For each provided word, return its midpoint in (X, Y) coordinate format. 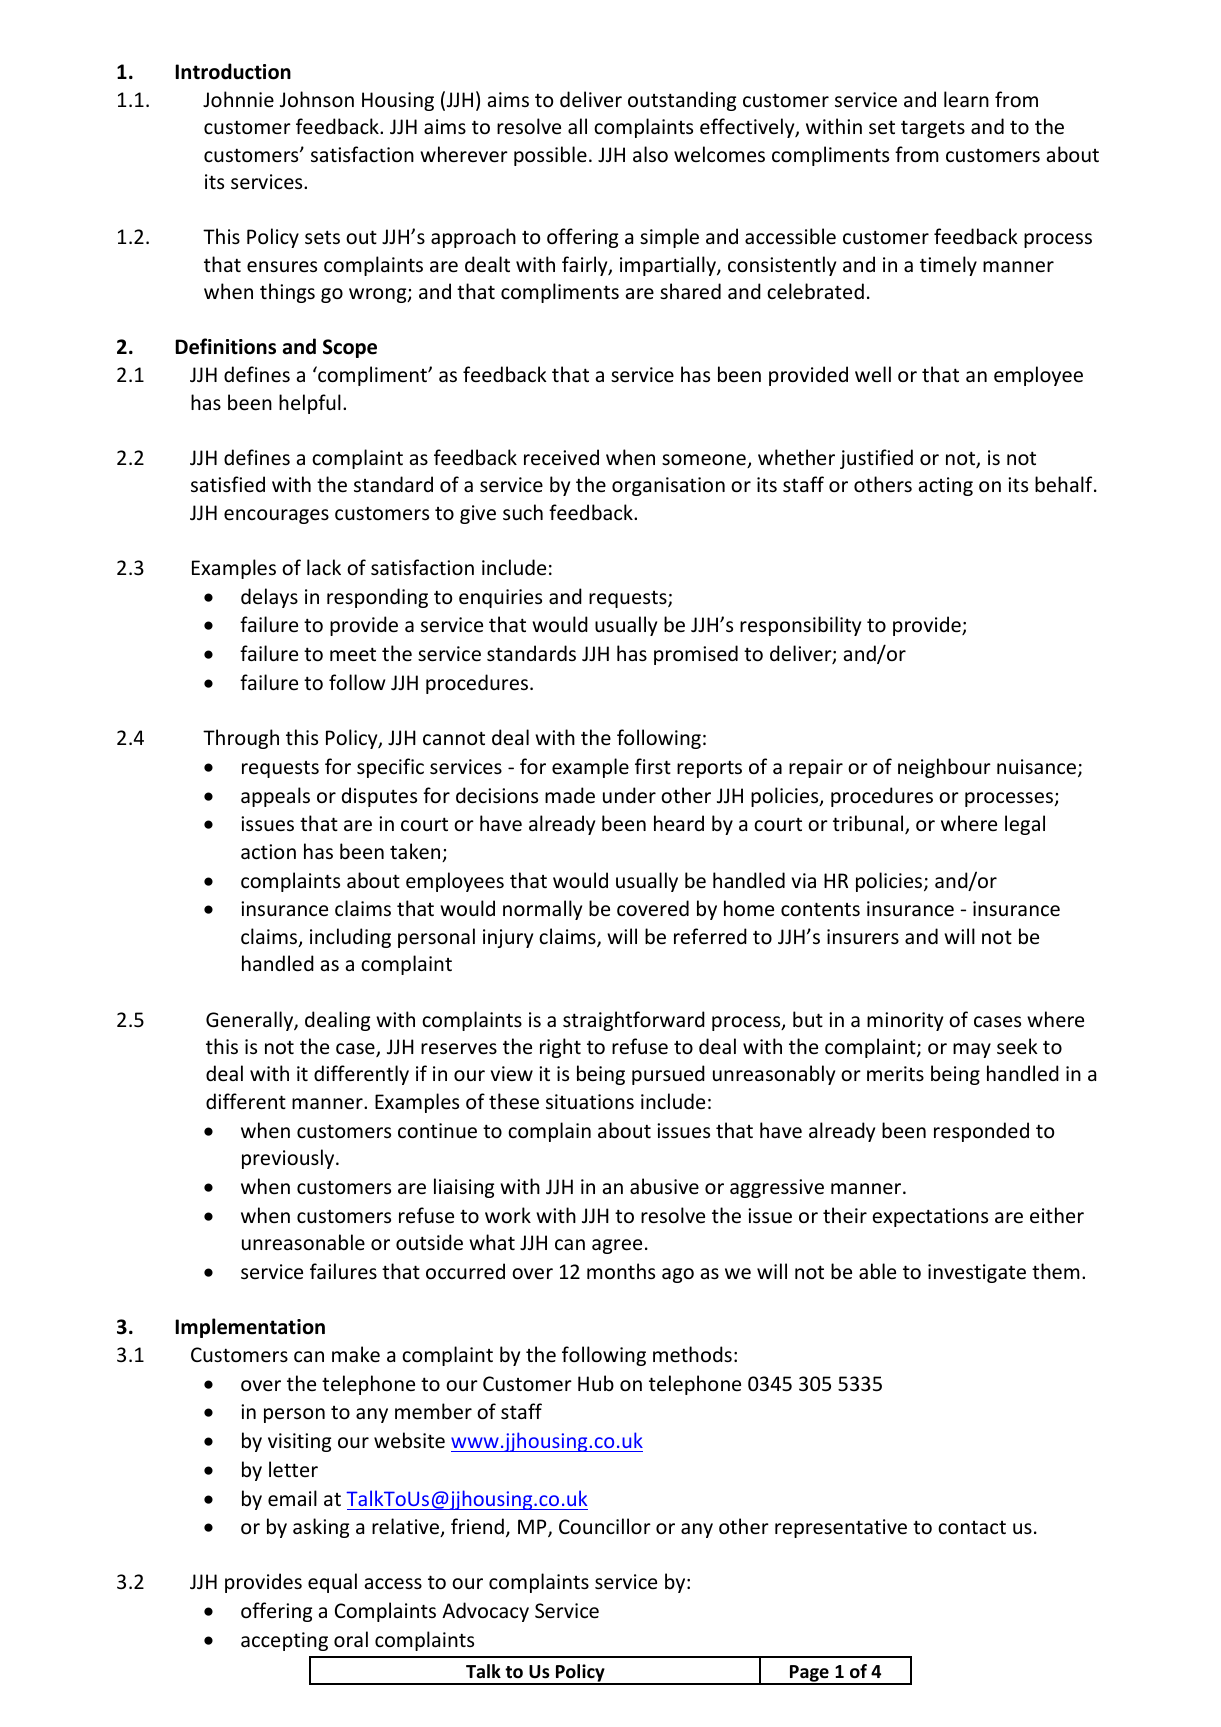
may (972, 1050)
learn (966, 99)
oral (351, 1639)
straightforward (634, 1021)
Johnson (317, 99)
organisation (668, 486)
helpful (310, 404)
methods (692, 1354)
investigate (977, 1273)
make (356, 1354)
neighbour (944, 768)
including (350, 938)
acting (946, 486)
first (653, 766)
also (650, 154)
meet (353, 654)
